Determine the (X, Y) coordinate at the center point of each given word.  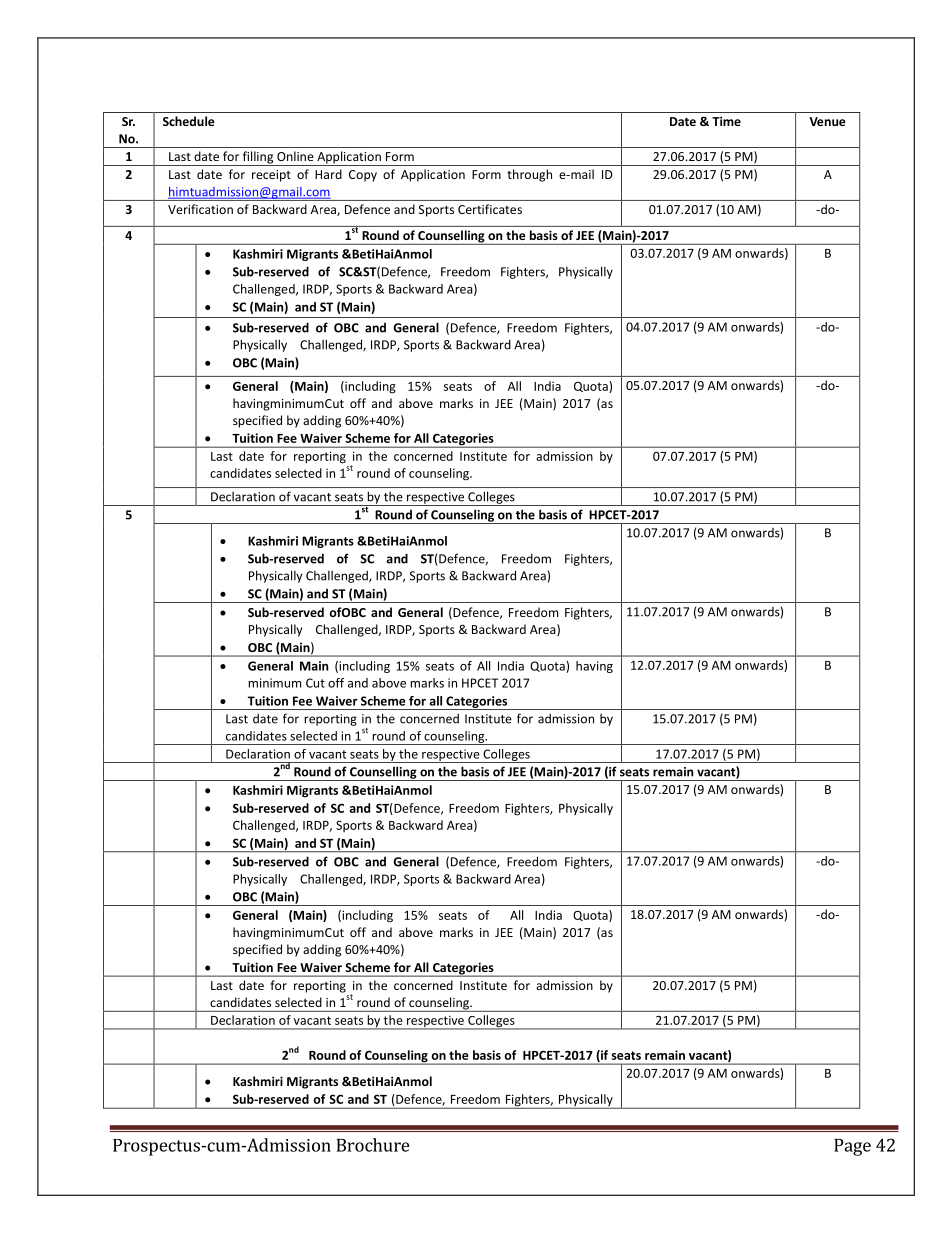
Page (852, 1147)
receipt (271, 176)
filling (258, 158)
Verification (200, 209)
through (529, 175)
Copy (363, 176)
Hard (328, 174)
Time (726, 121)
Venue (827, 121)
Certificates (490, 209)
